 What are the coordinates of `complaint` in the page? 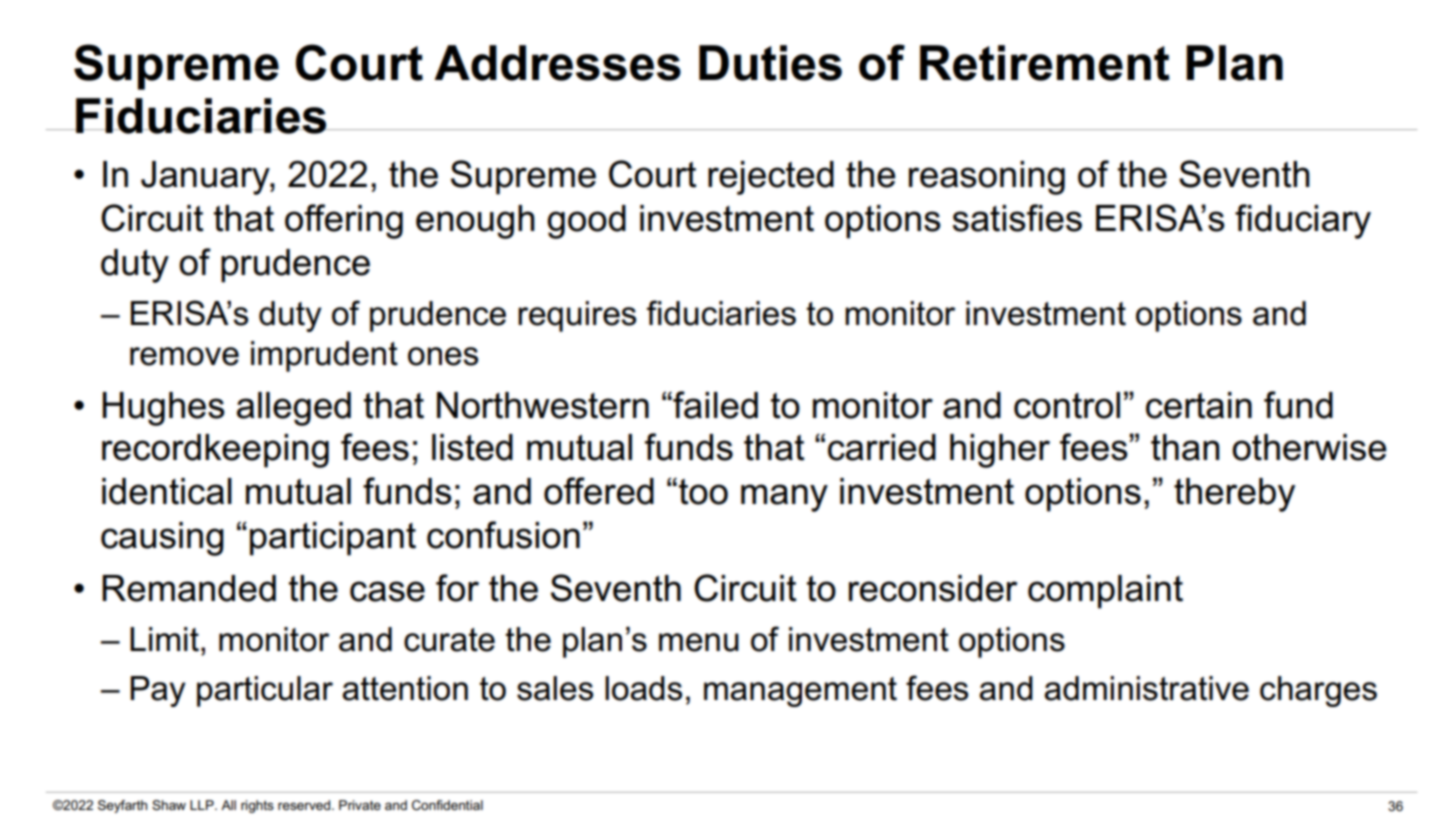 It's located at (1105, 592).
